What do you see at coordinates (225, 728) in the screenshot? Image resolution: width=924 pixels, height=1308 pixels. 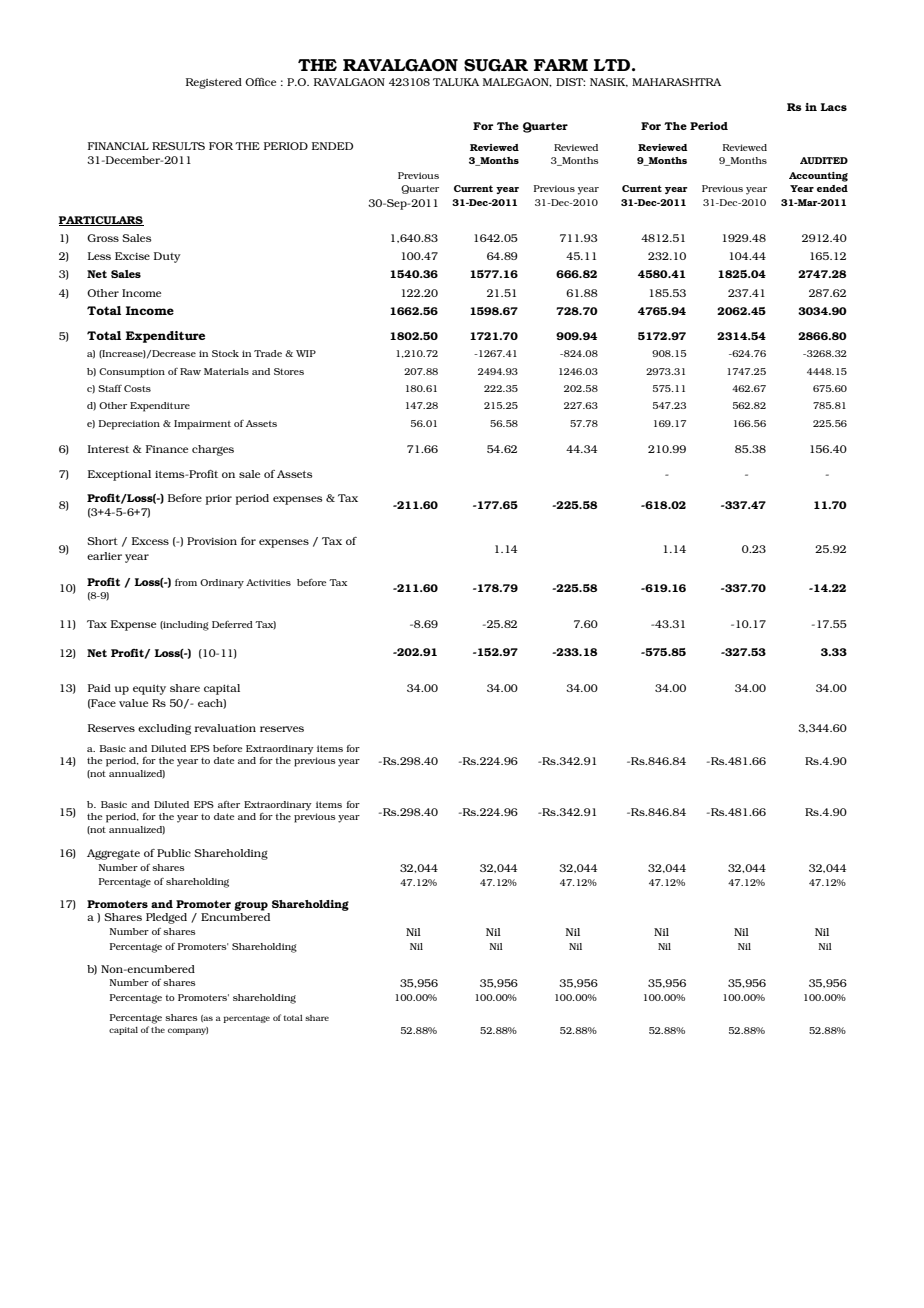 I see `revaluation` at bounding box center [225, 728].
